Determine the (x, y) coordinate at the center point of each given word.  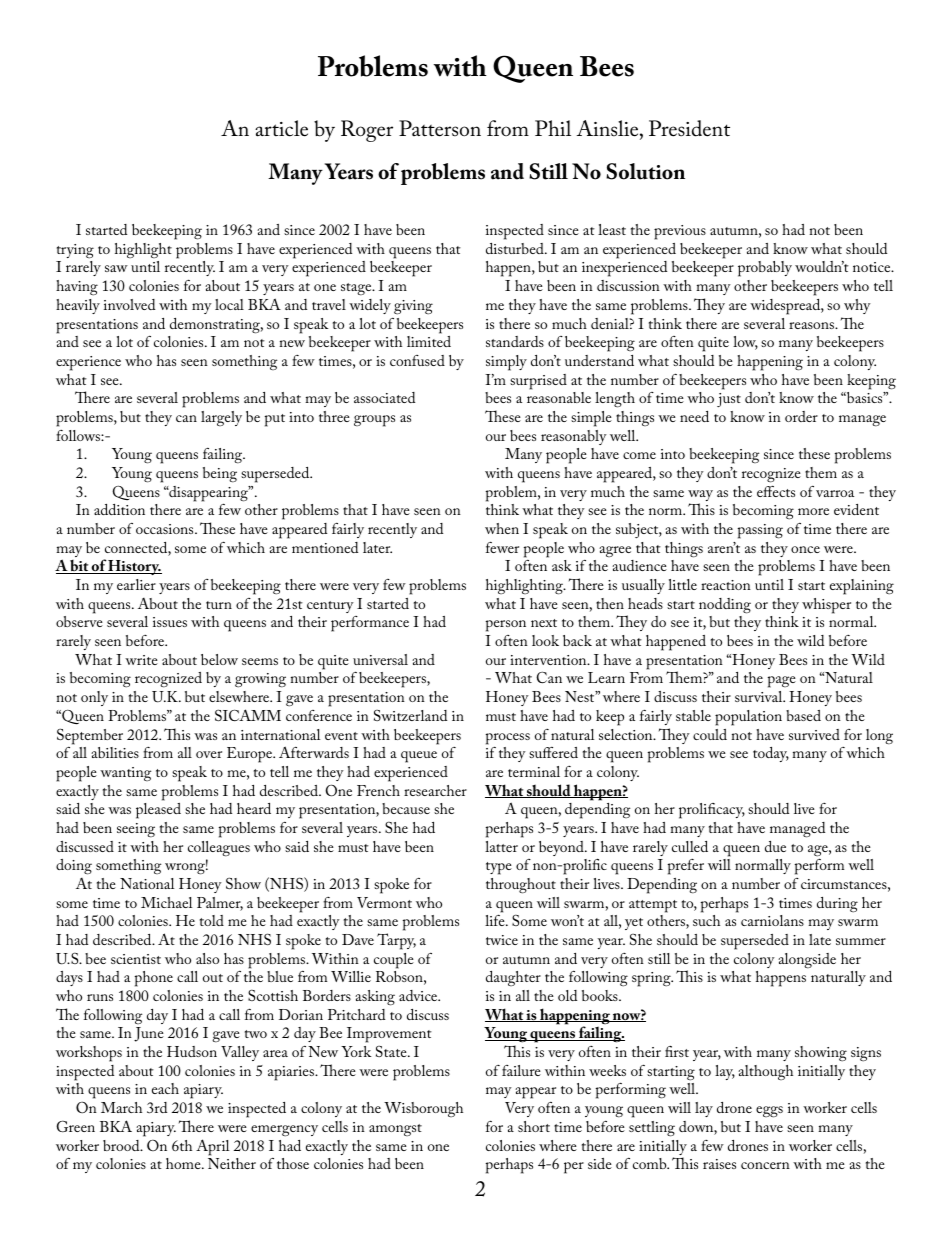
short (534, 1126)
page (782, 682)
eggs (769, 1112)
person (506, 626)
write (141, 660)
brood (122, 1145)
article (281, 128)
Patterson (440, 128)
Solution (645, 171)
